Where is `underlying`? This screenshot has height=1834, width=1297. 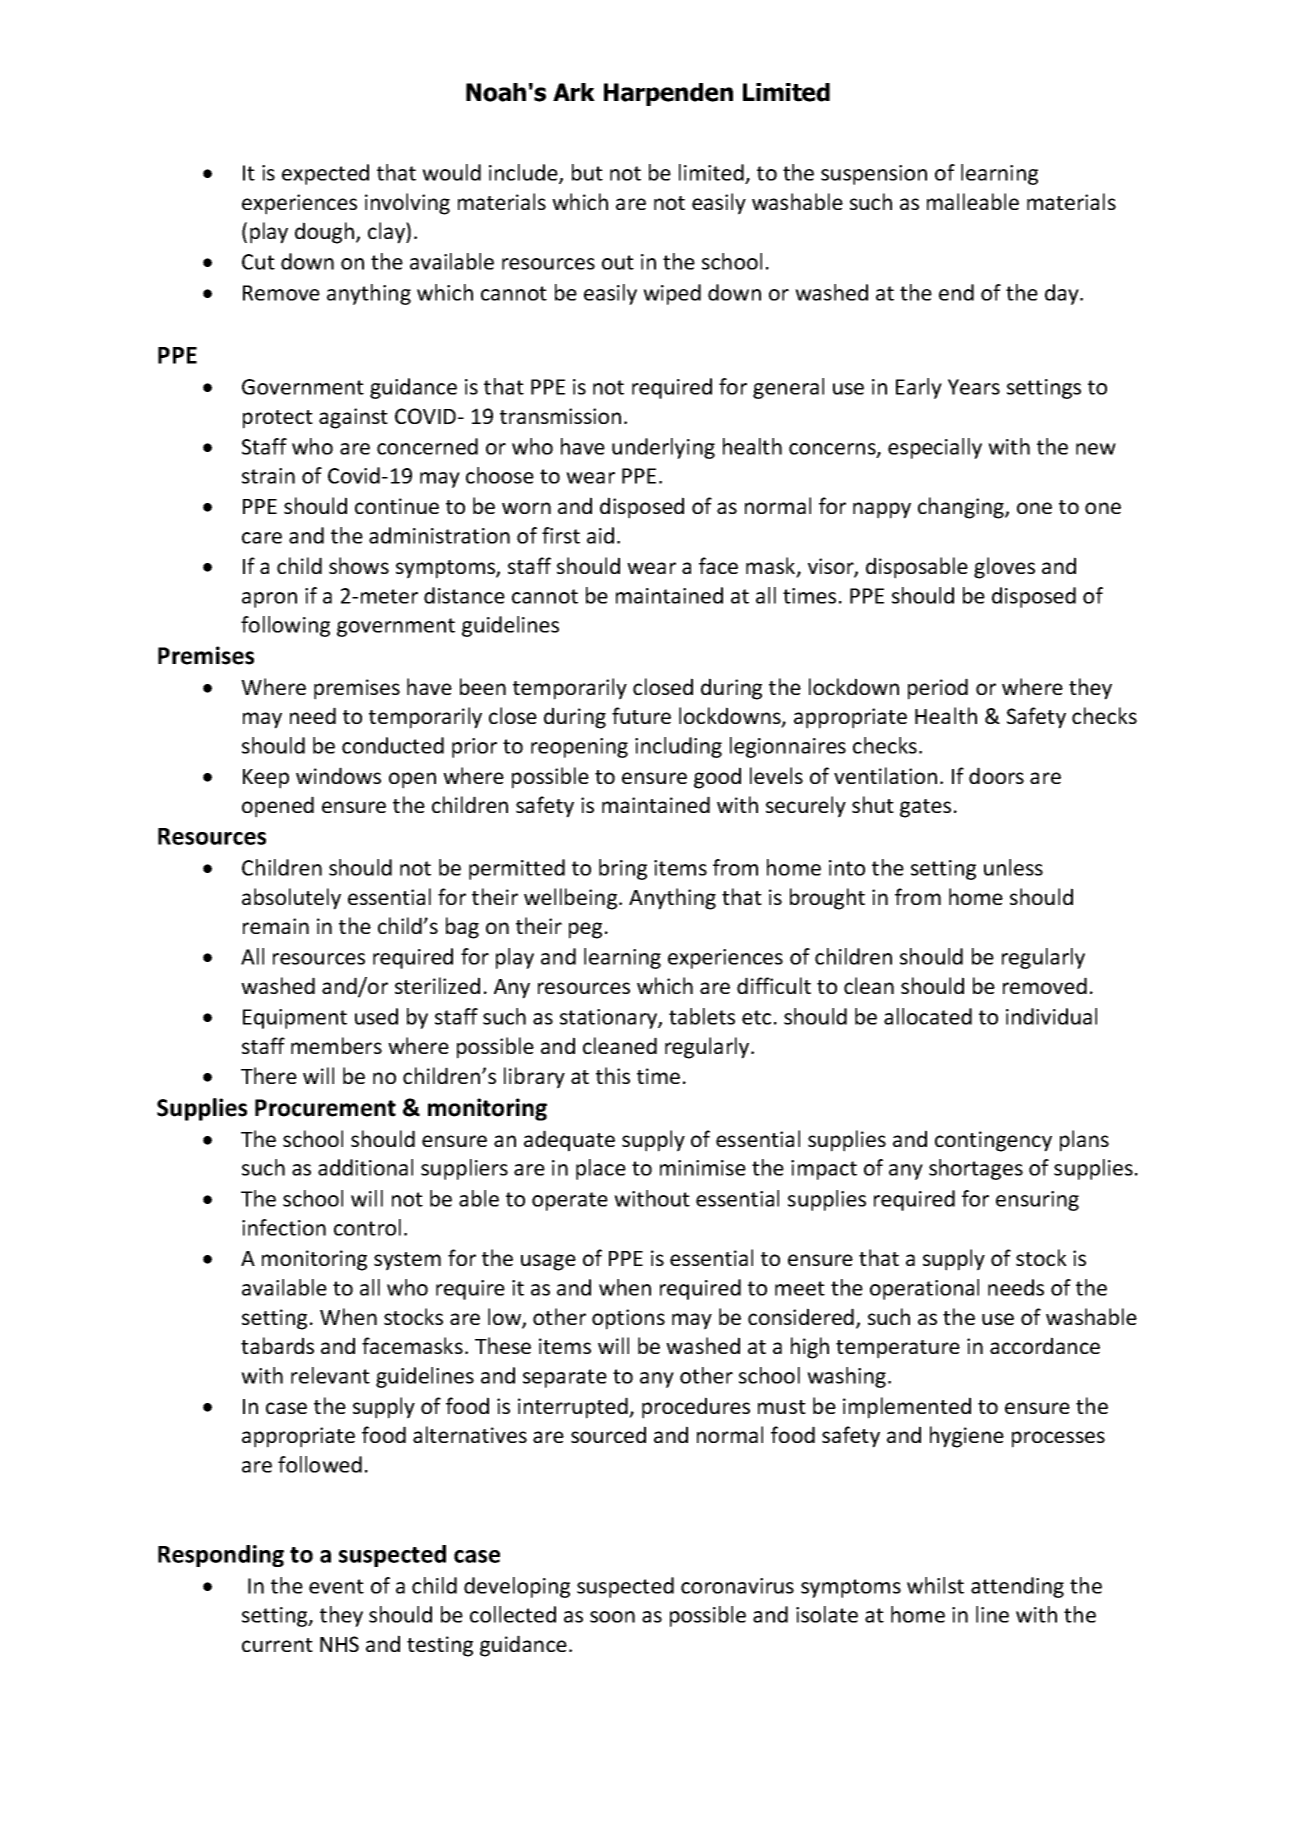 underlying is located at coordinates (663, 448).
